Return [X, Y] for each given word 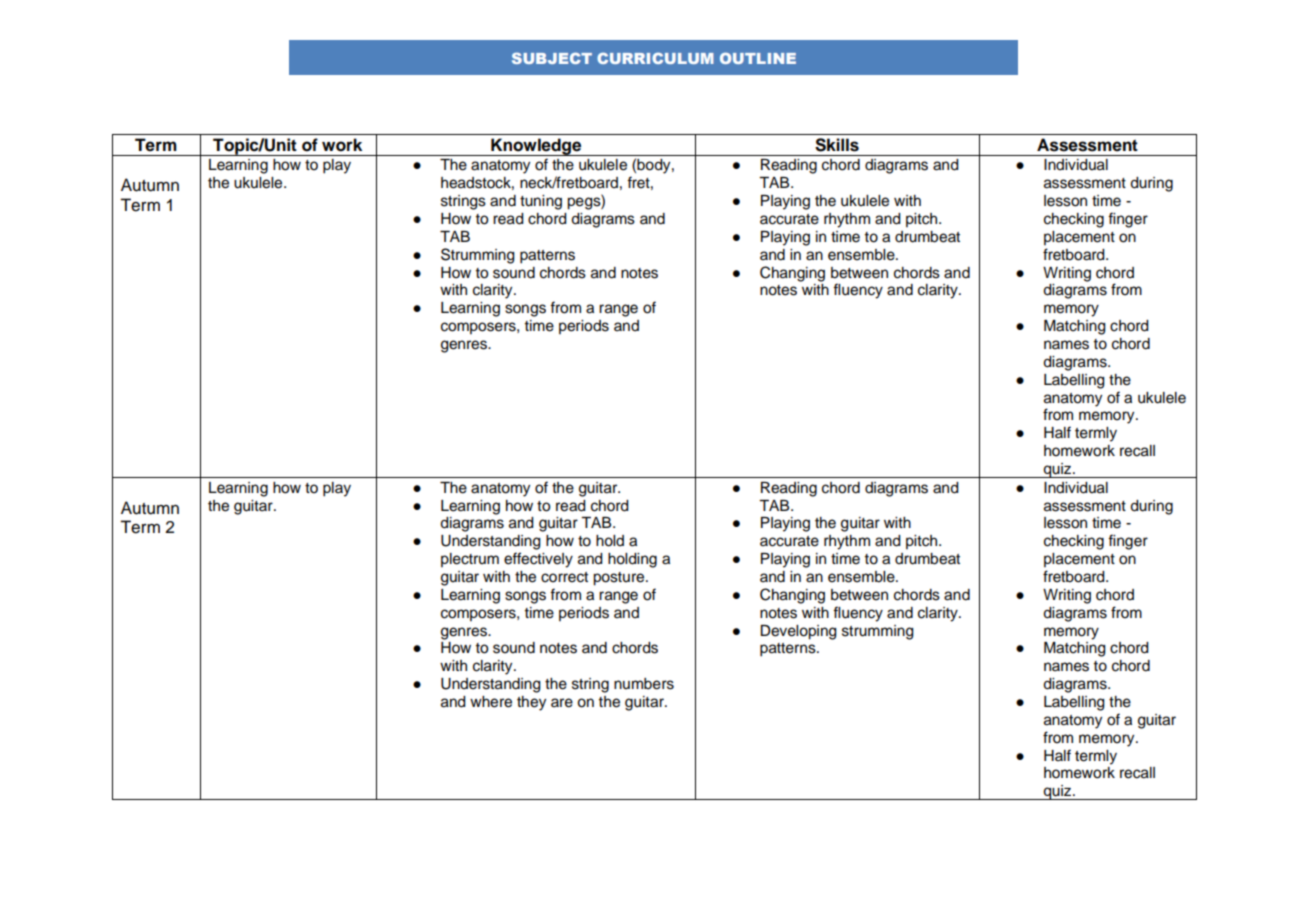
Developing [799, 632]
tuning [541, 202]
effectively [538, 560]
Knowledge [536, 147]
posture [620, 579]
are [562, 703]
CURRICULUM [655, 58]
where [491, 702]
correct [564, 577]
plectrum [470, 560]
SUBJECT [552, 58]
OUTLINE [758, 58]
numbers [644, 684]
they [531, 703]
